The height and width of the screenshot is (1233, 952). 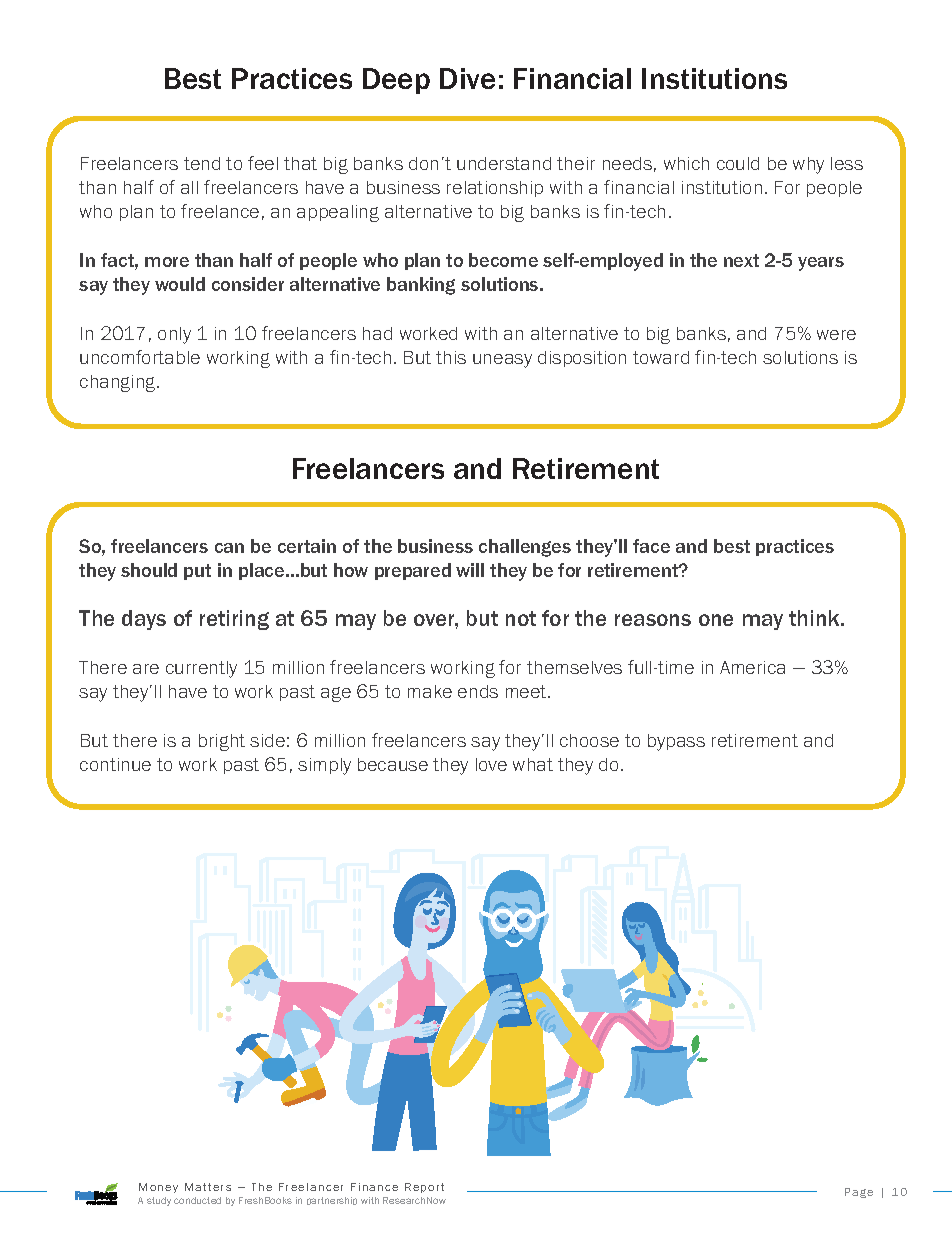 What do you see at coordinates (332, 1201) in the screenshot?
I see `partnership` at bounding box center [332, 1201].
